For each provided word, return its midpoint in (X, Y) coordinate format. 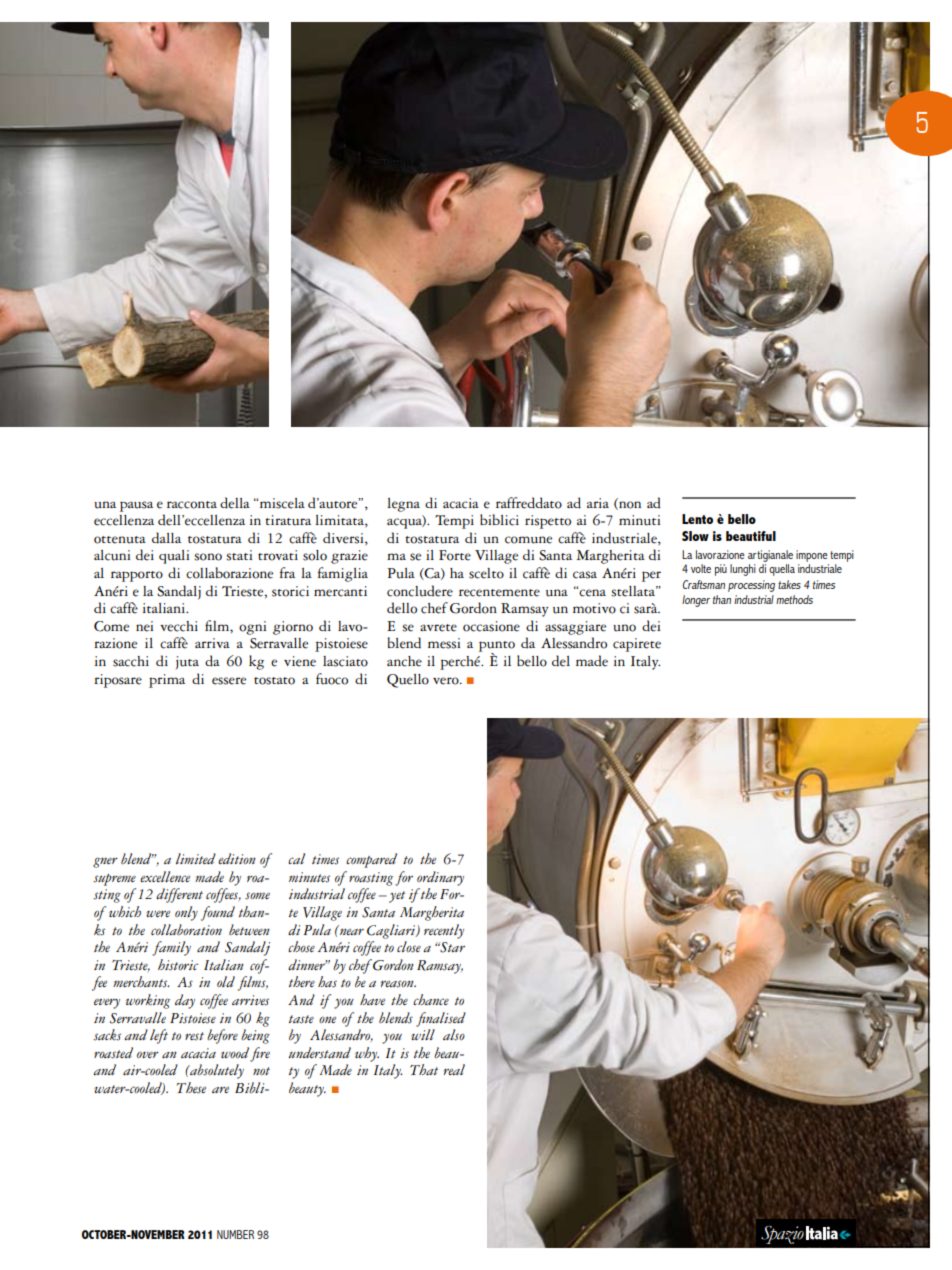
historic (178, 965)
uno (624, 628)
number (235, 1234)
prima (167, 681)
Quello (408, 681)
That (424, 1069)
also (454, 1035)
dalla (166, 538)
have (372, 999)
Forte (455, 555)
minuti (639, 520)
